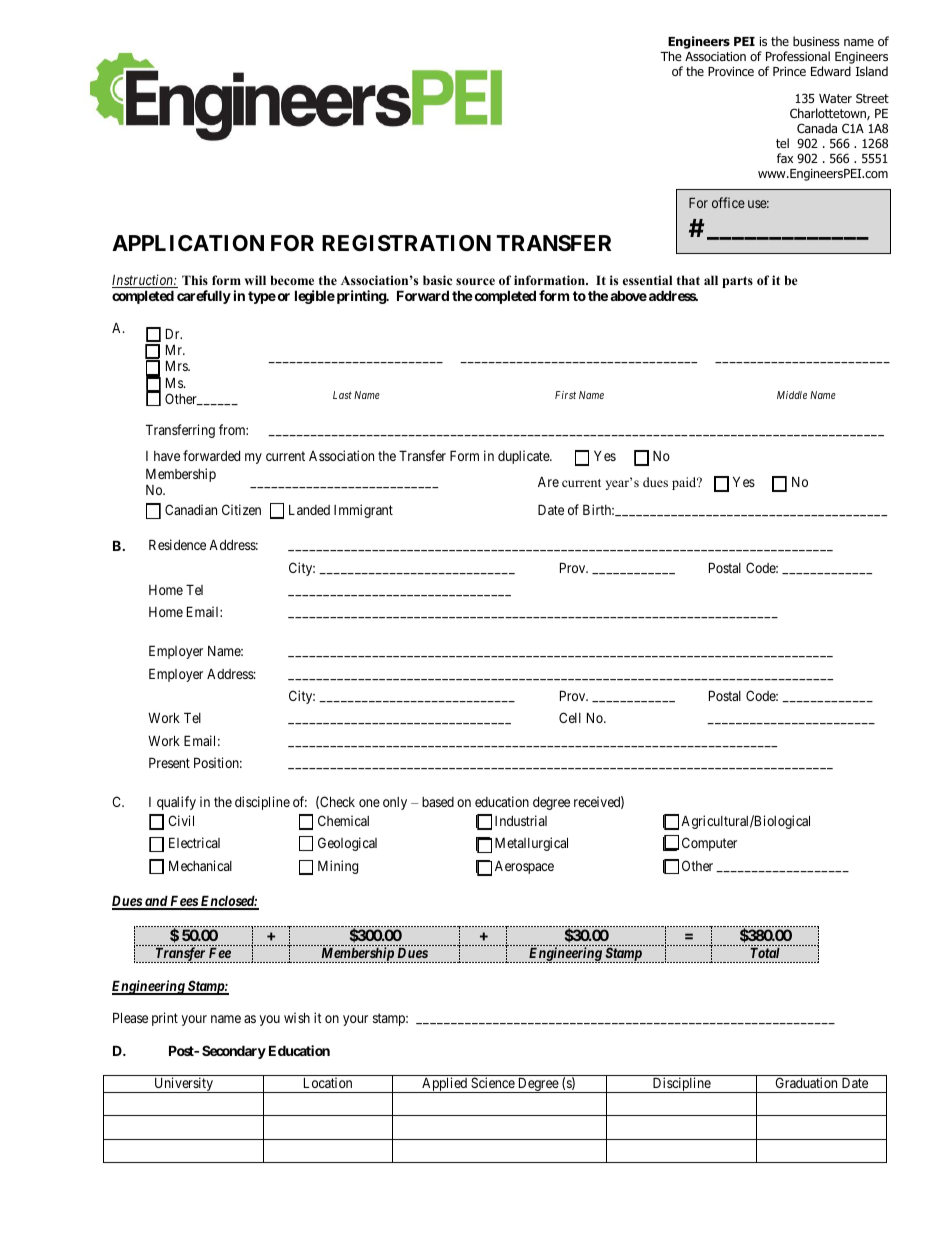 This document has width=952, height=1233. Describe the element at coordinates (183, 1085) in the document. I see `University` at that location.
